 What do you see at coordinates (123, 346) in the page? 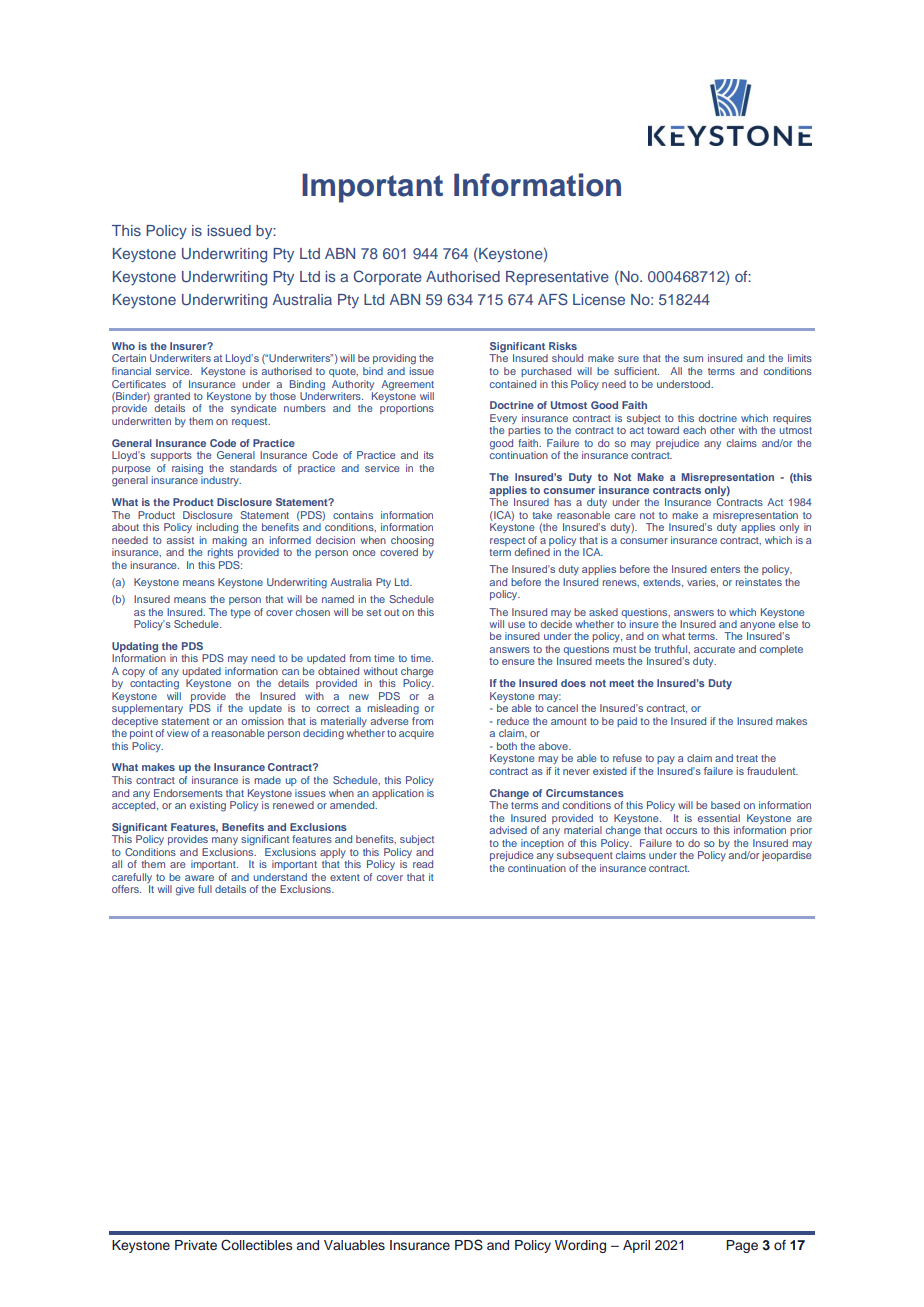
I see `Who` at bounding box center [123, 346].
